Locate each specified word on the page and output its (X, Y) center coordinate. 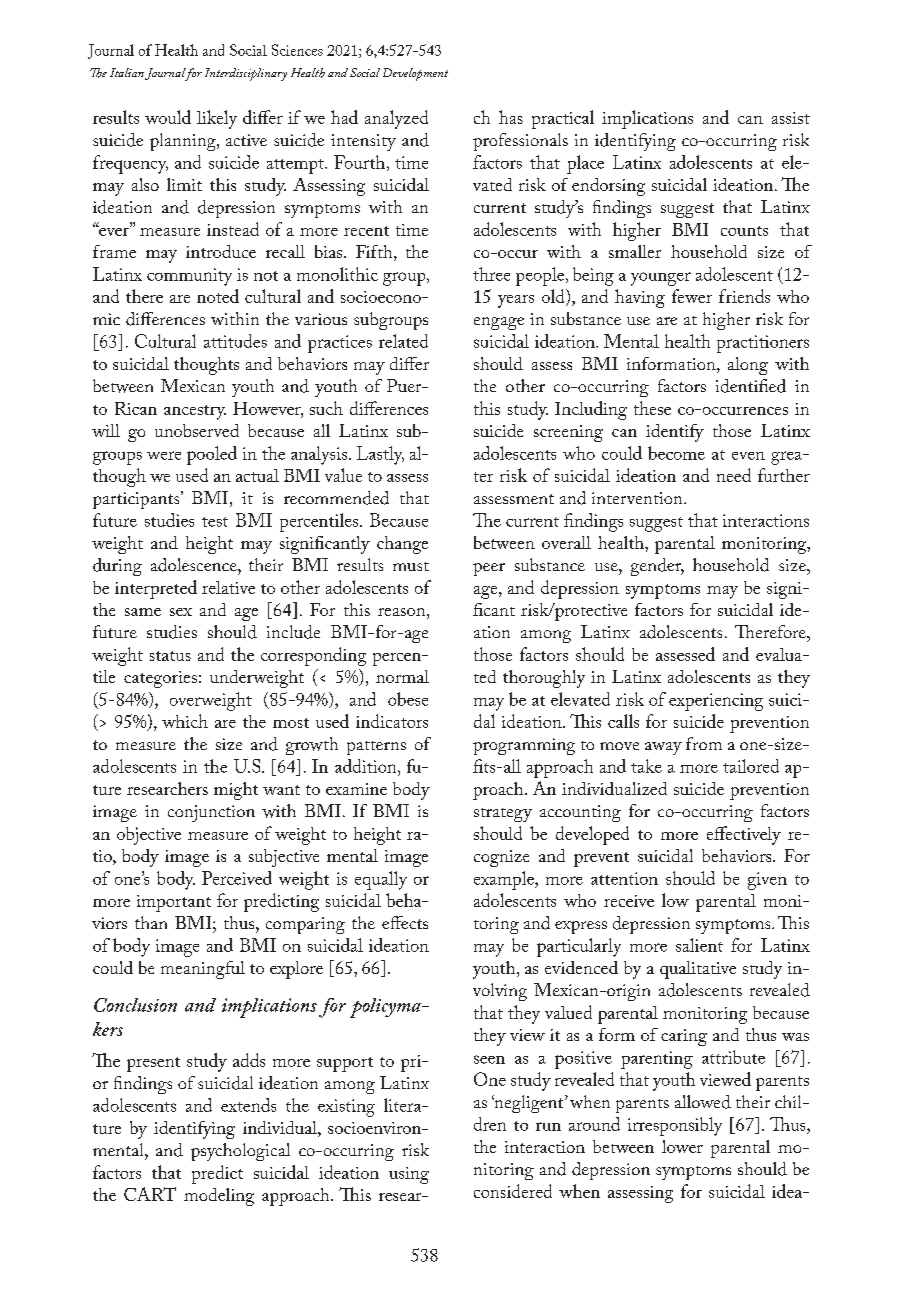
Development (415, 74)
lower (682, 1146)
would (168, 117)
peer (489, 569)
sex (181, 612)
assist (791, 118)
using (409, 1175)
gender (657, 567)
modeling (219, 1197)
